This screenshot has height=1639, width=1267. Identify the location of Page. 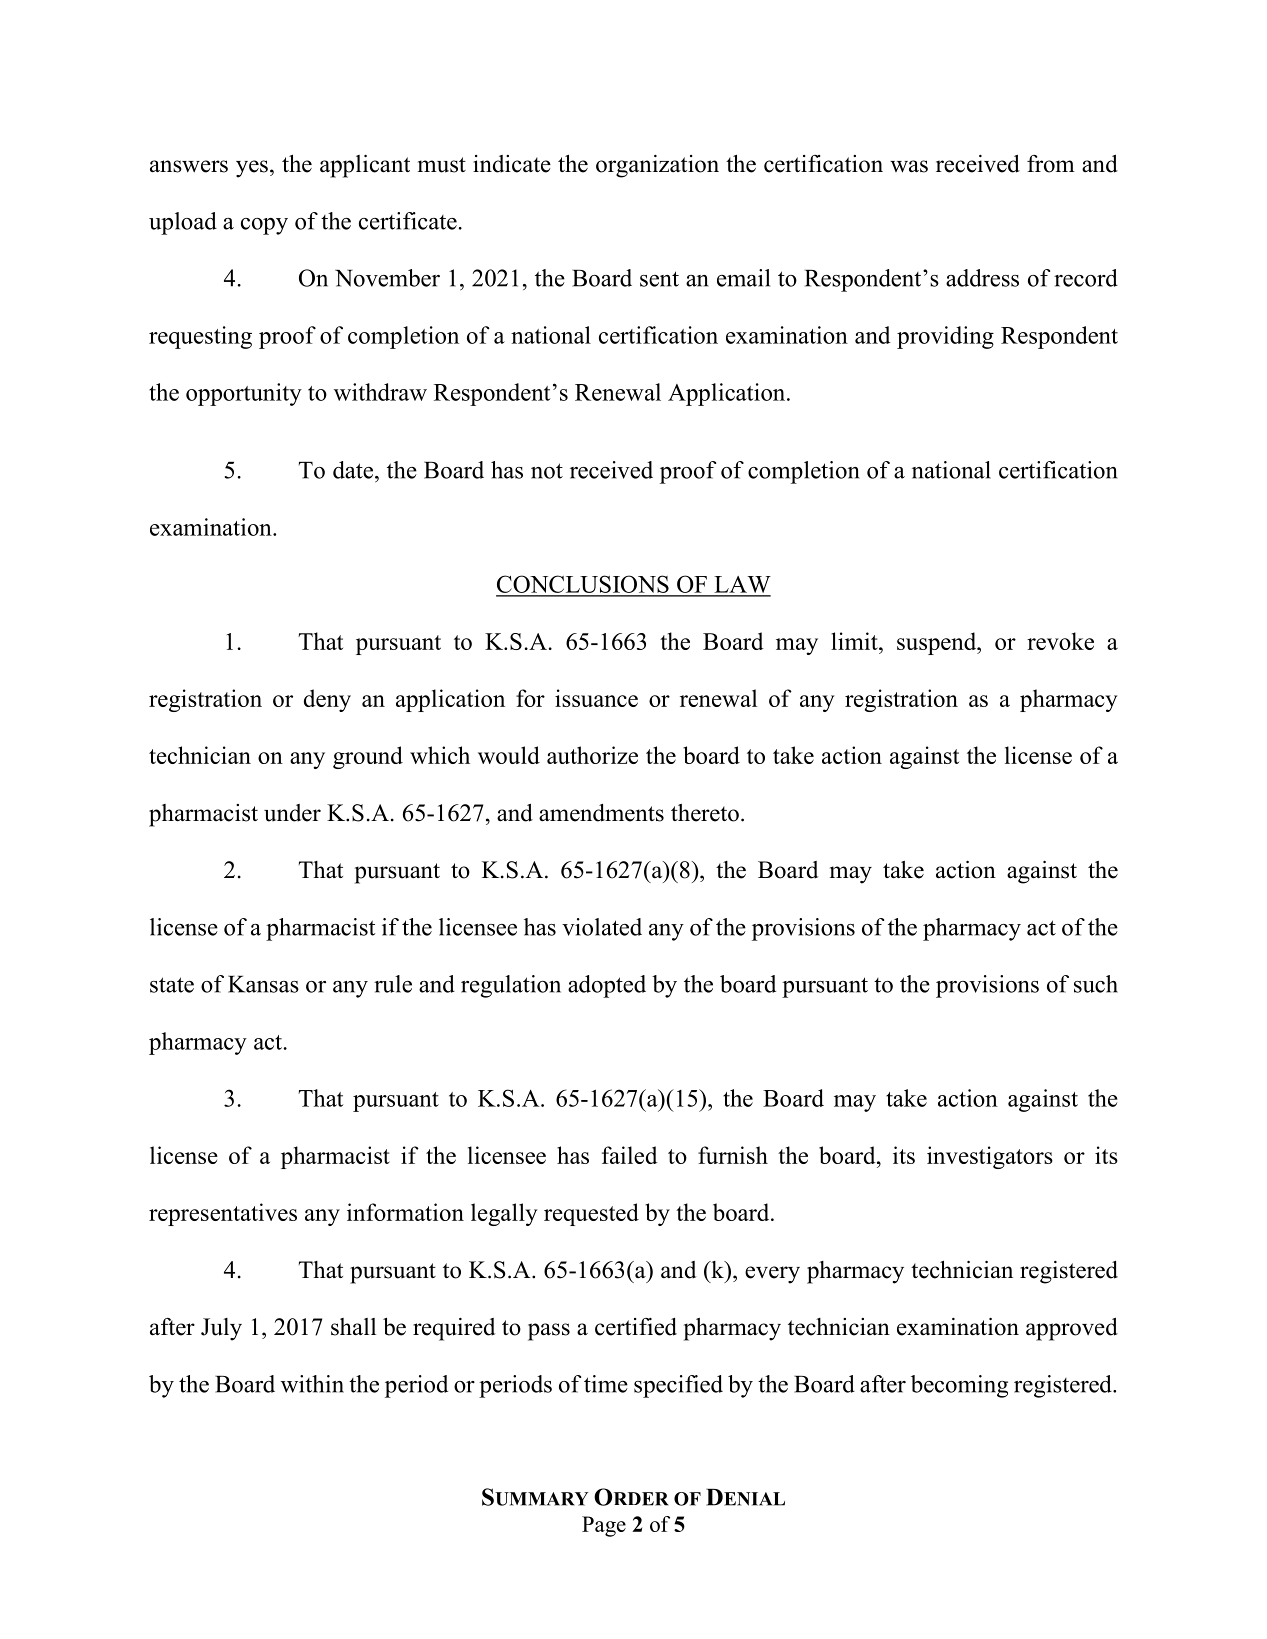
(604, 1526).
